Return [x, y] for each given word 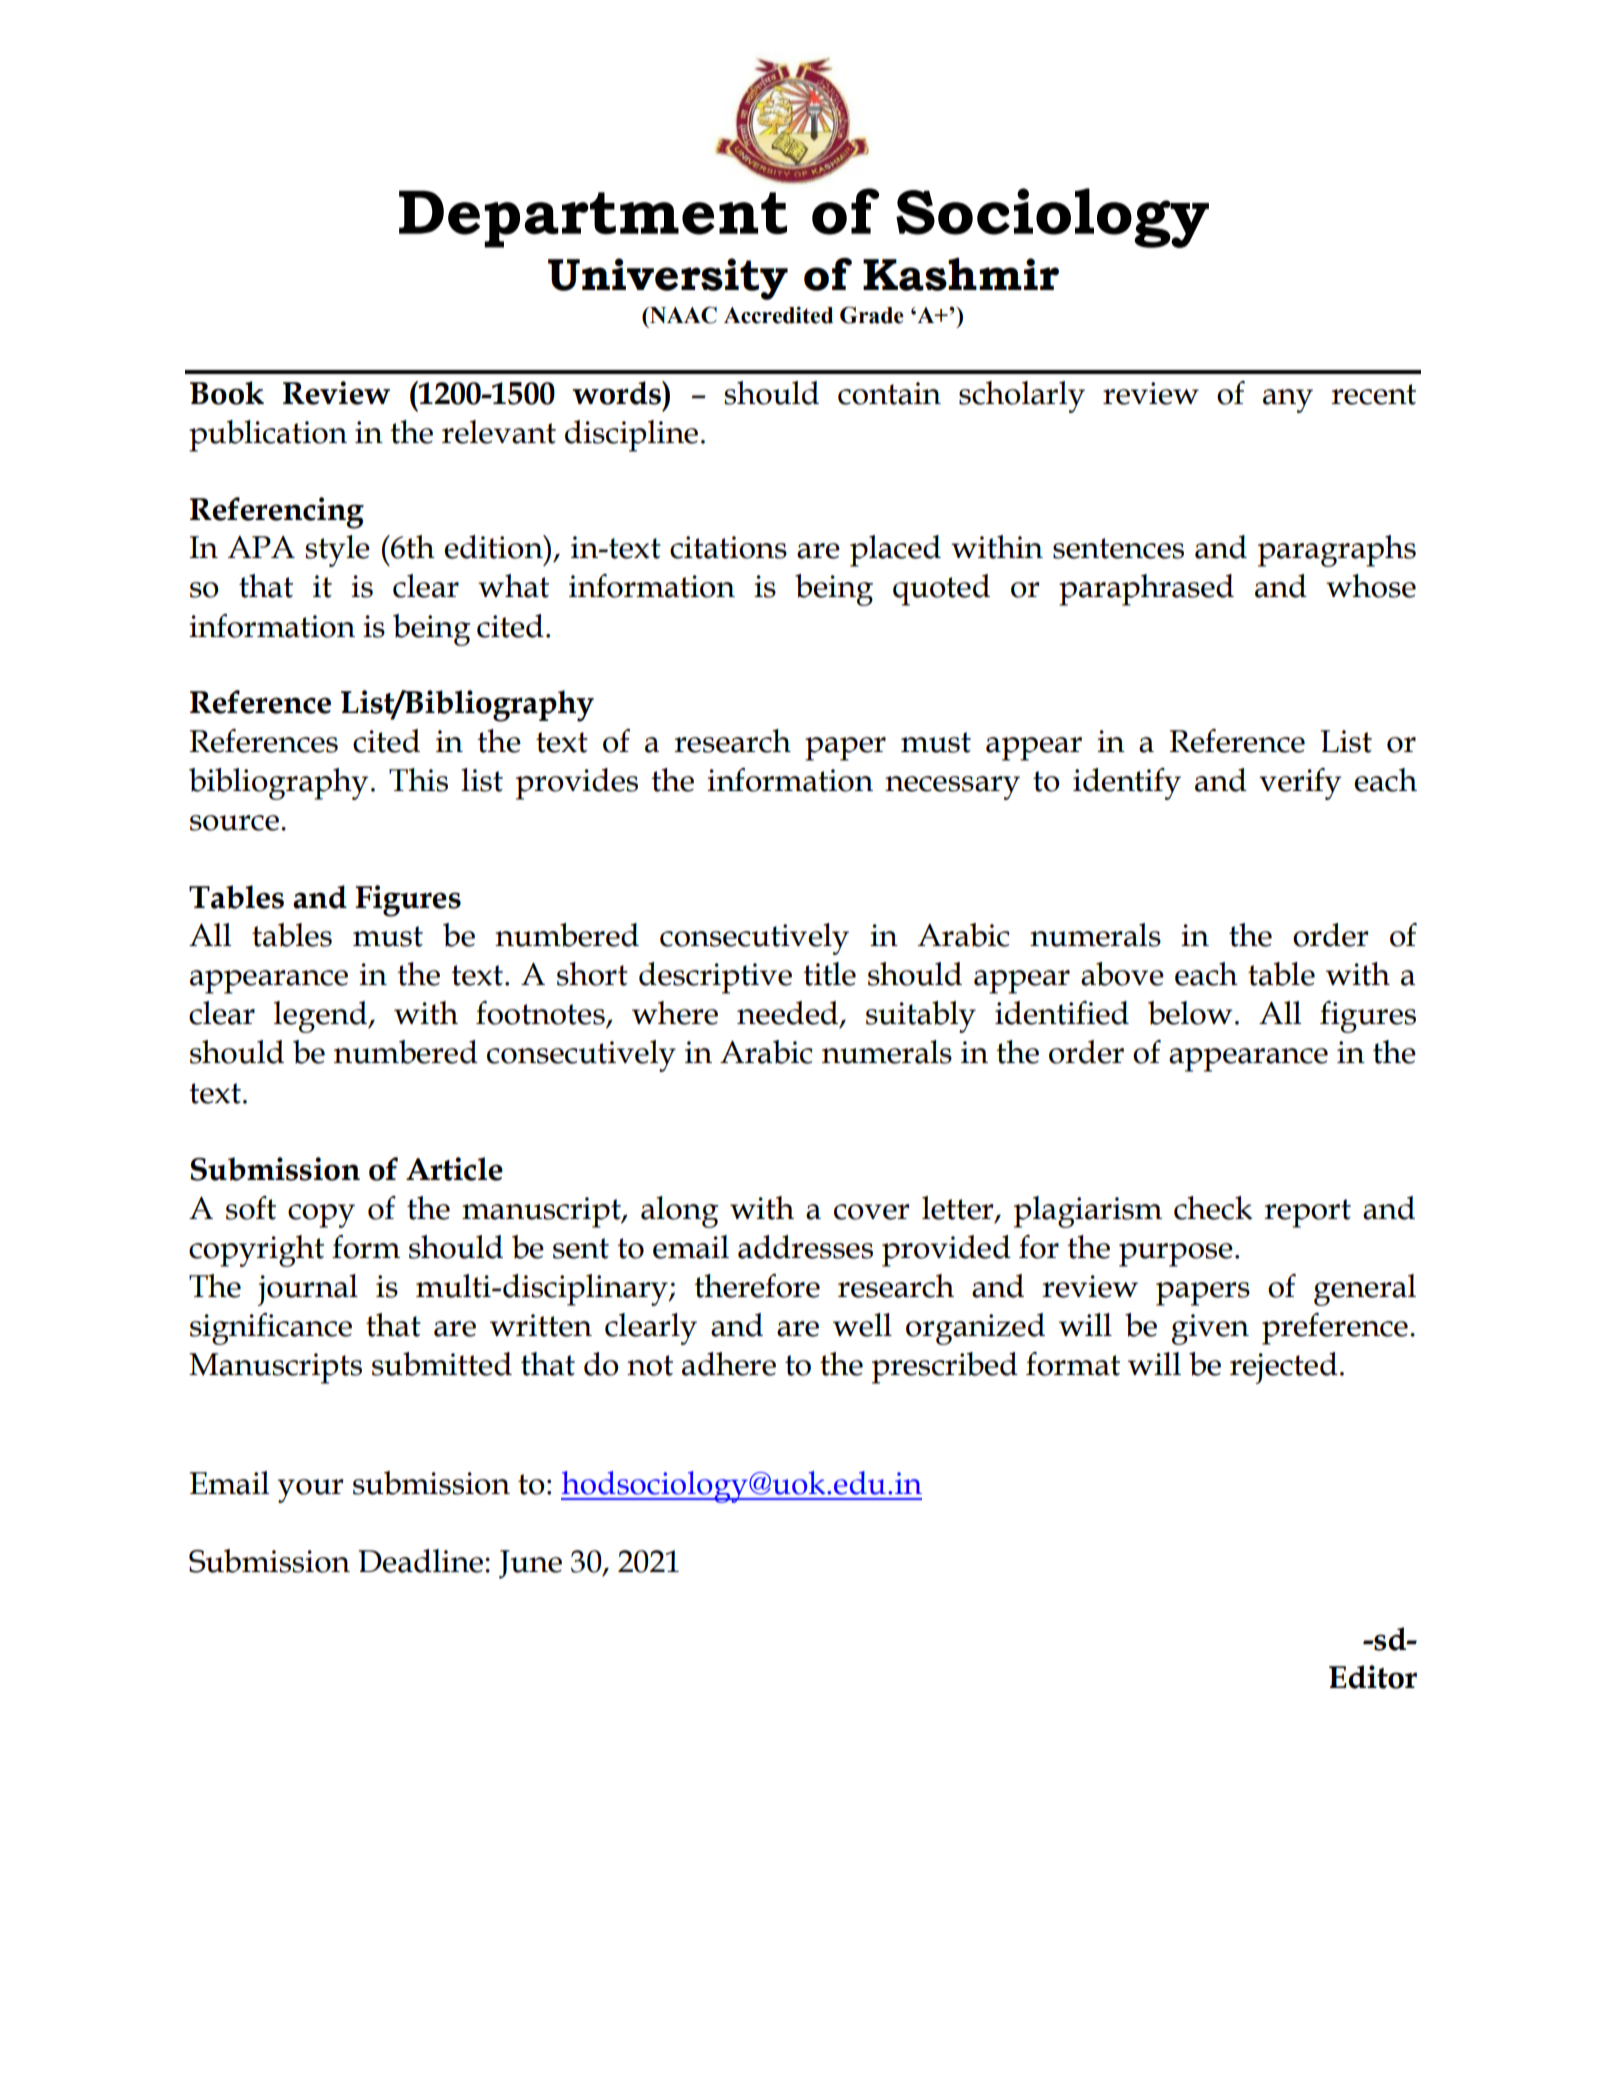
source [234, 823]
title [829, 974]
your [311, 1491]
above [1122, 974]
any [1288, 401]
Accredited [778, 315]
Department [593, 219]
